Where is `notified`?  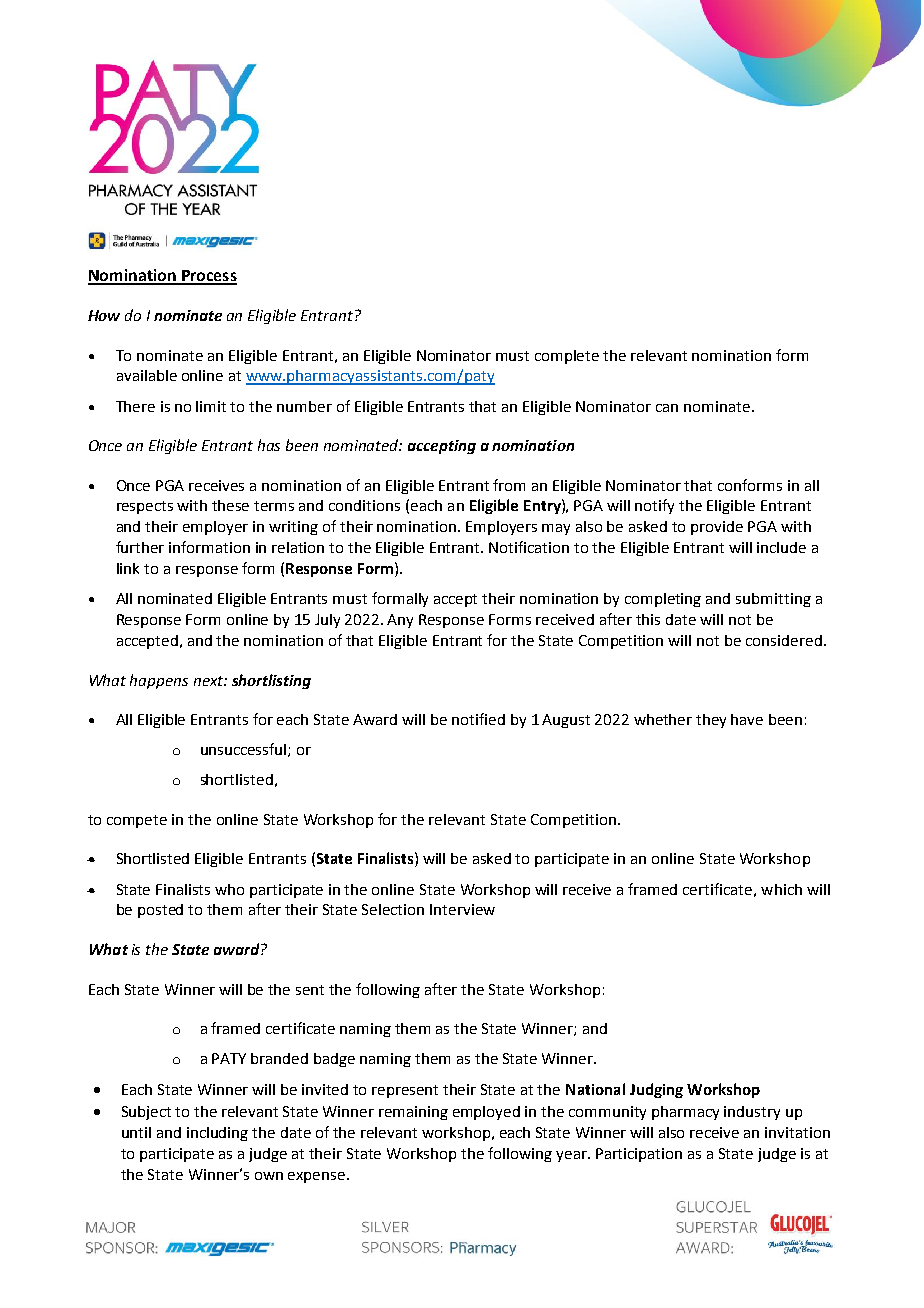
notified is located at coordinates (478, 719).
